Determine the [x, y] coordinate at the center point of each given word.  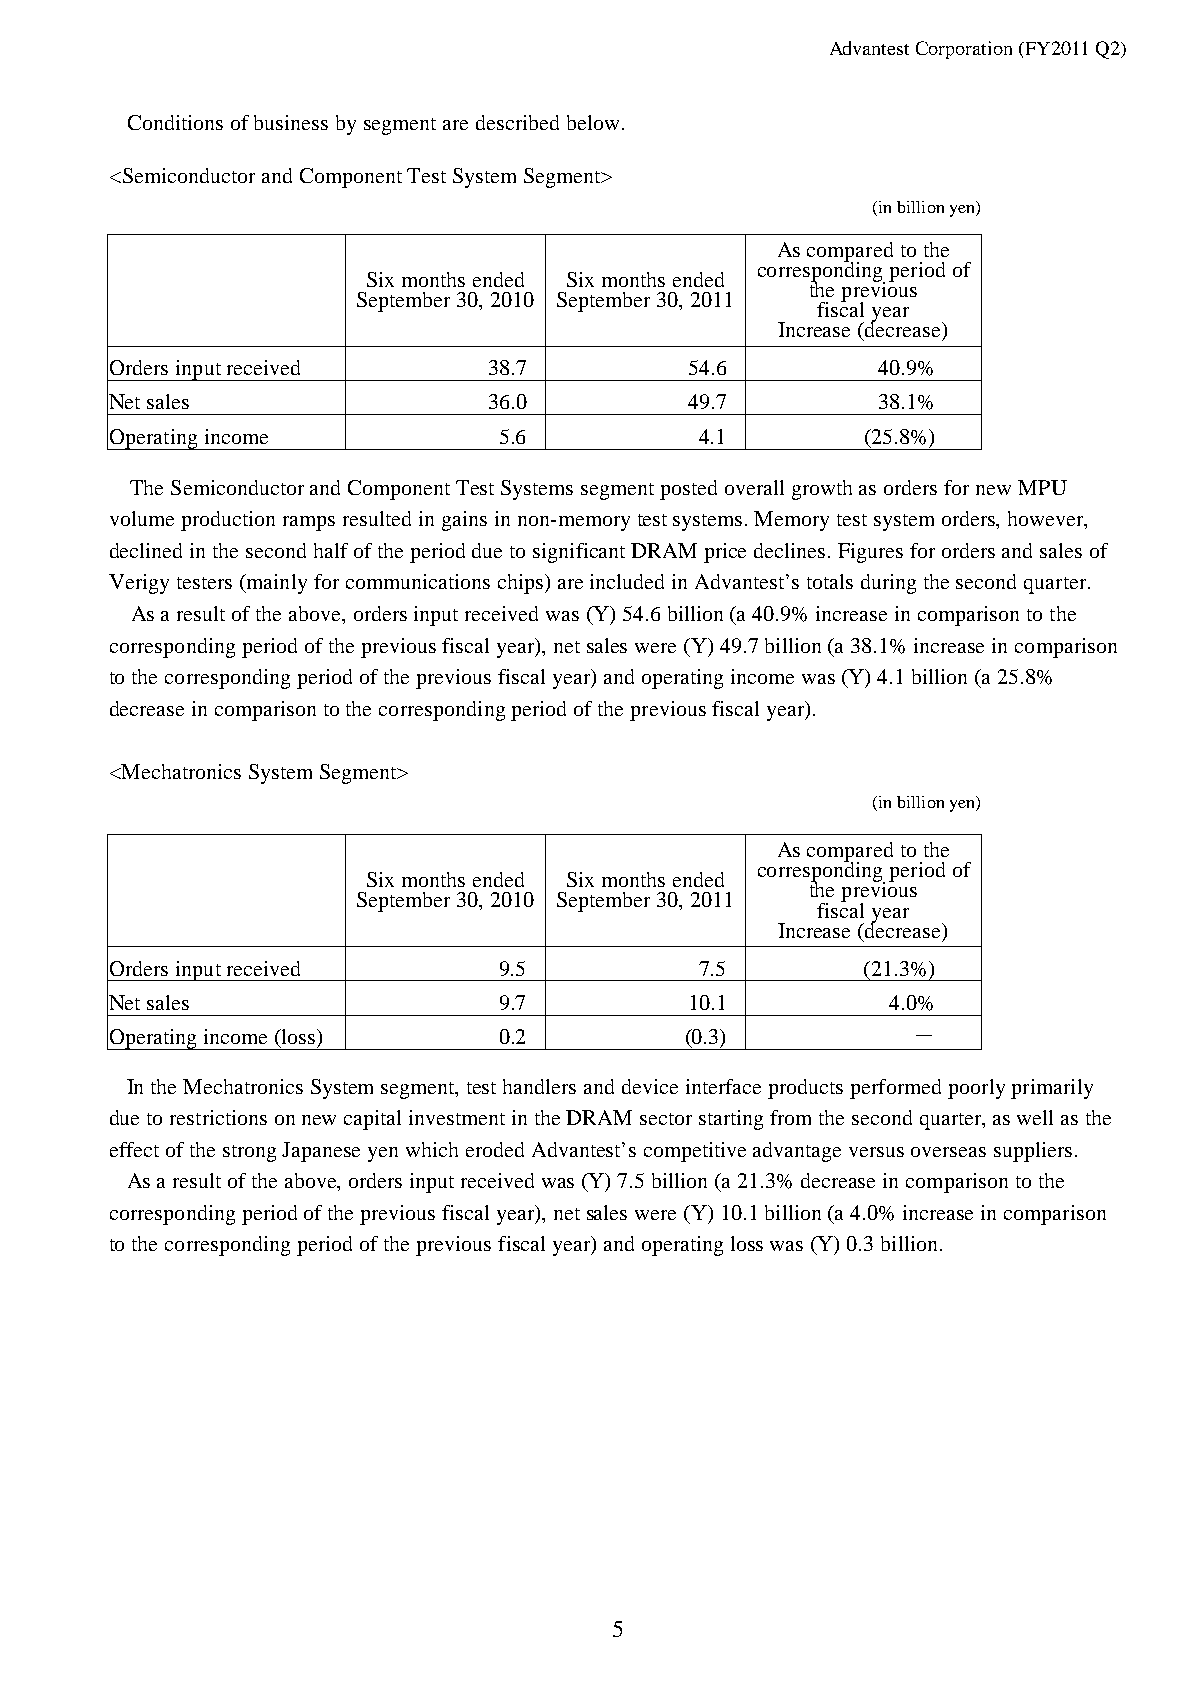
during [888, 584]
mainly [275, 584]
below [593, 122]
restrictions [218, 1117]
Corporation [964, 50]
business [291, 122]
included [627, 581]
